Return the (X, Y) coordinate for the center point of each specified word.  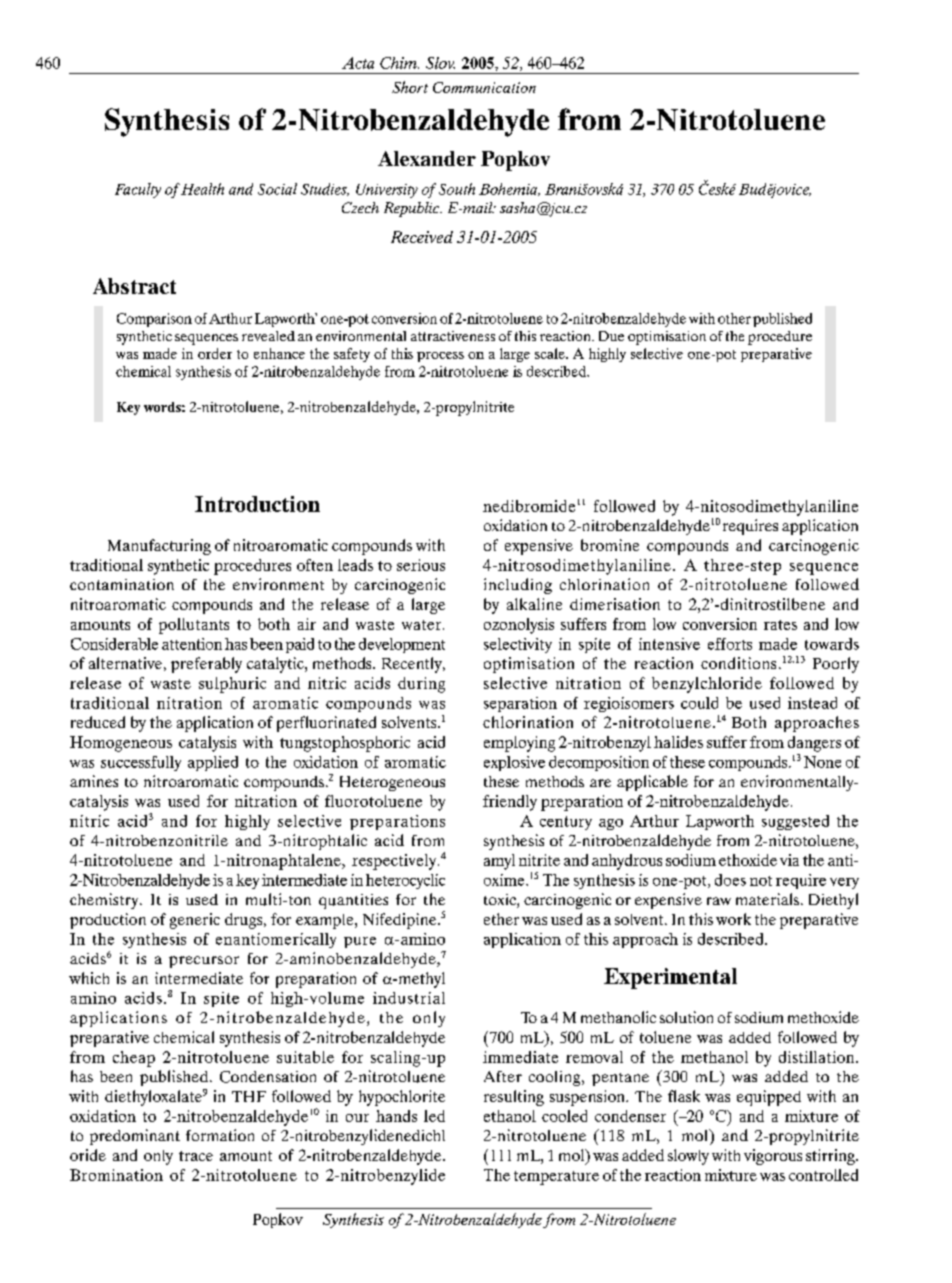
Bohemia (509, 189)
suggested (795, 822)
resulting (514, 1098)
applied (213, 763)
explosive (514, 763)
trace (196, 1156)
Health (202, 189)
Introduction (257, 504)
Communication (484, 87)
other (734, 318)
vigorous (773, 1157)
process (440, 357)
